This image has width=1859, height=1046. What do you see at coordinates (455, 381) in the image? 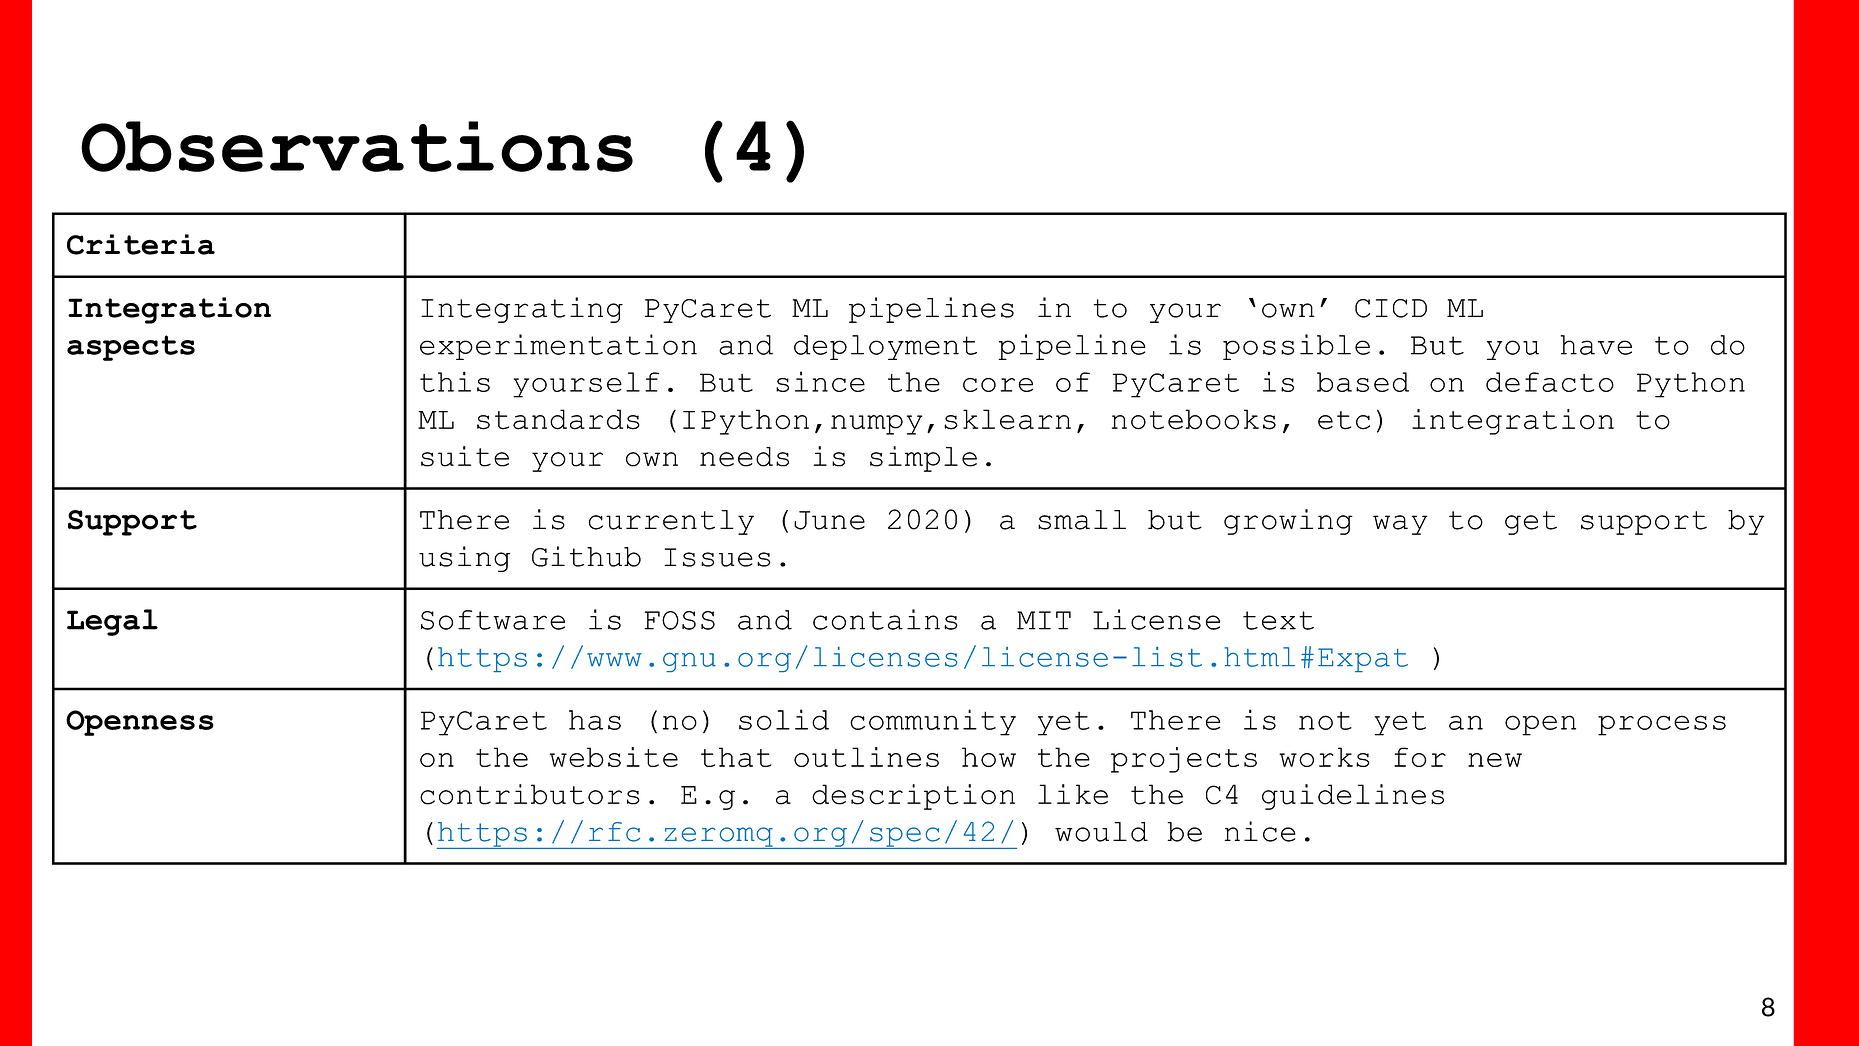
I see `this` at bounding box center [455, 381].
